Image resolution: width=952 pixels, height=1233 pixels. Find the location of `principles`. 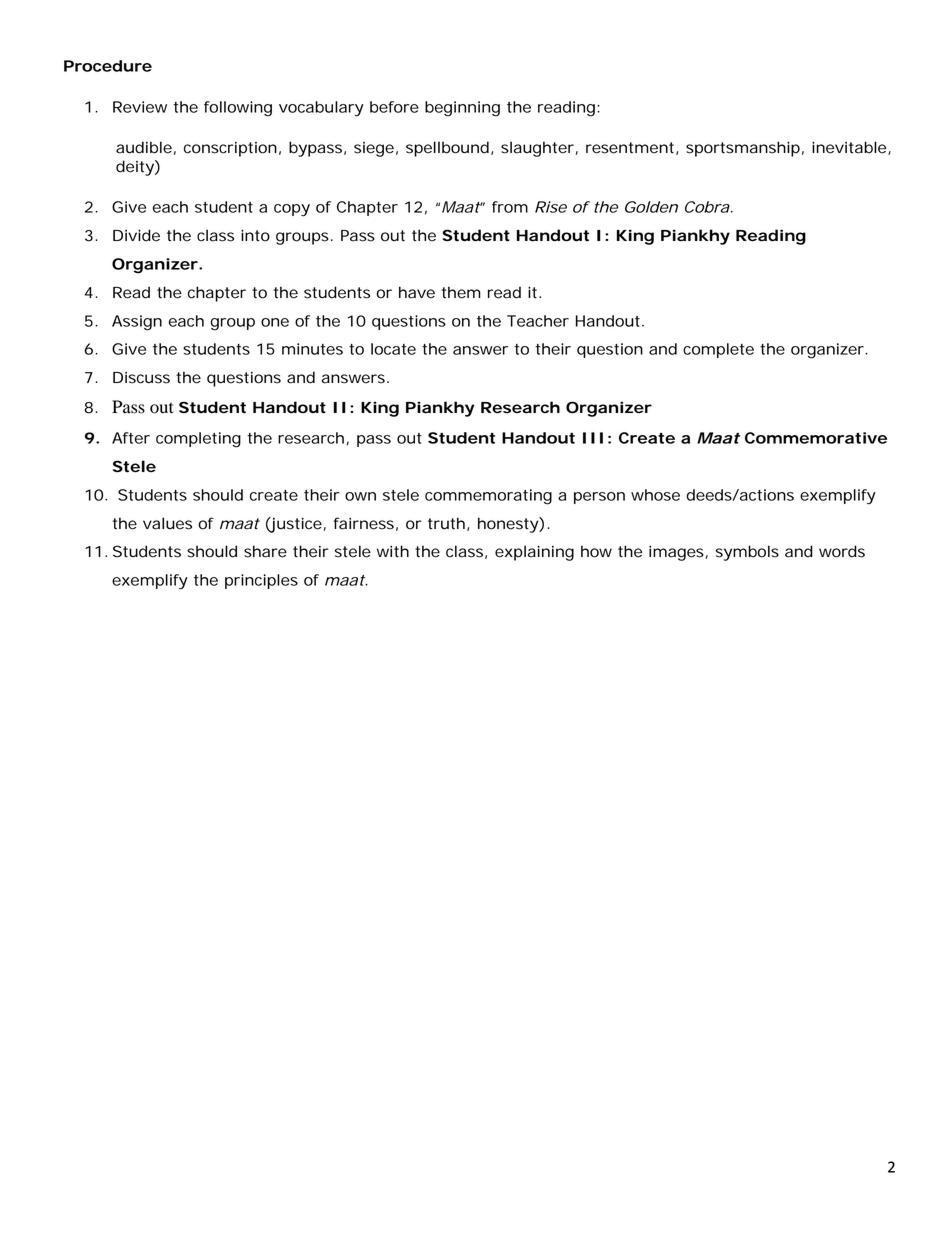

principles is located at coordinates (261, 581).
